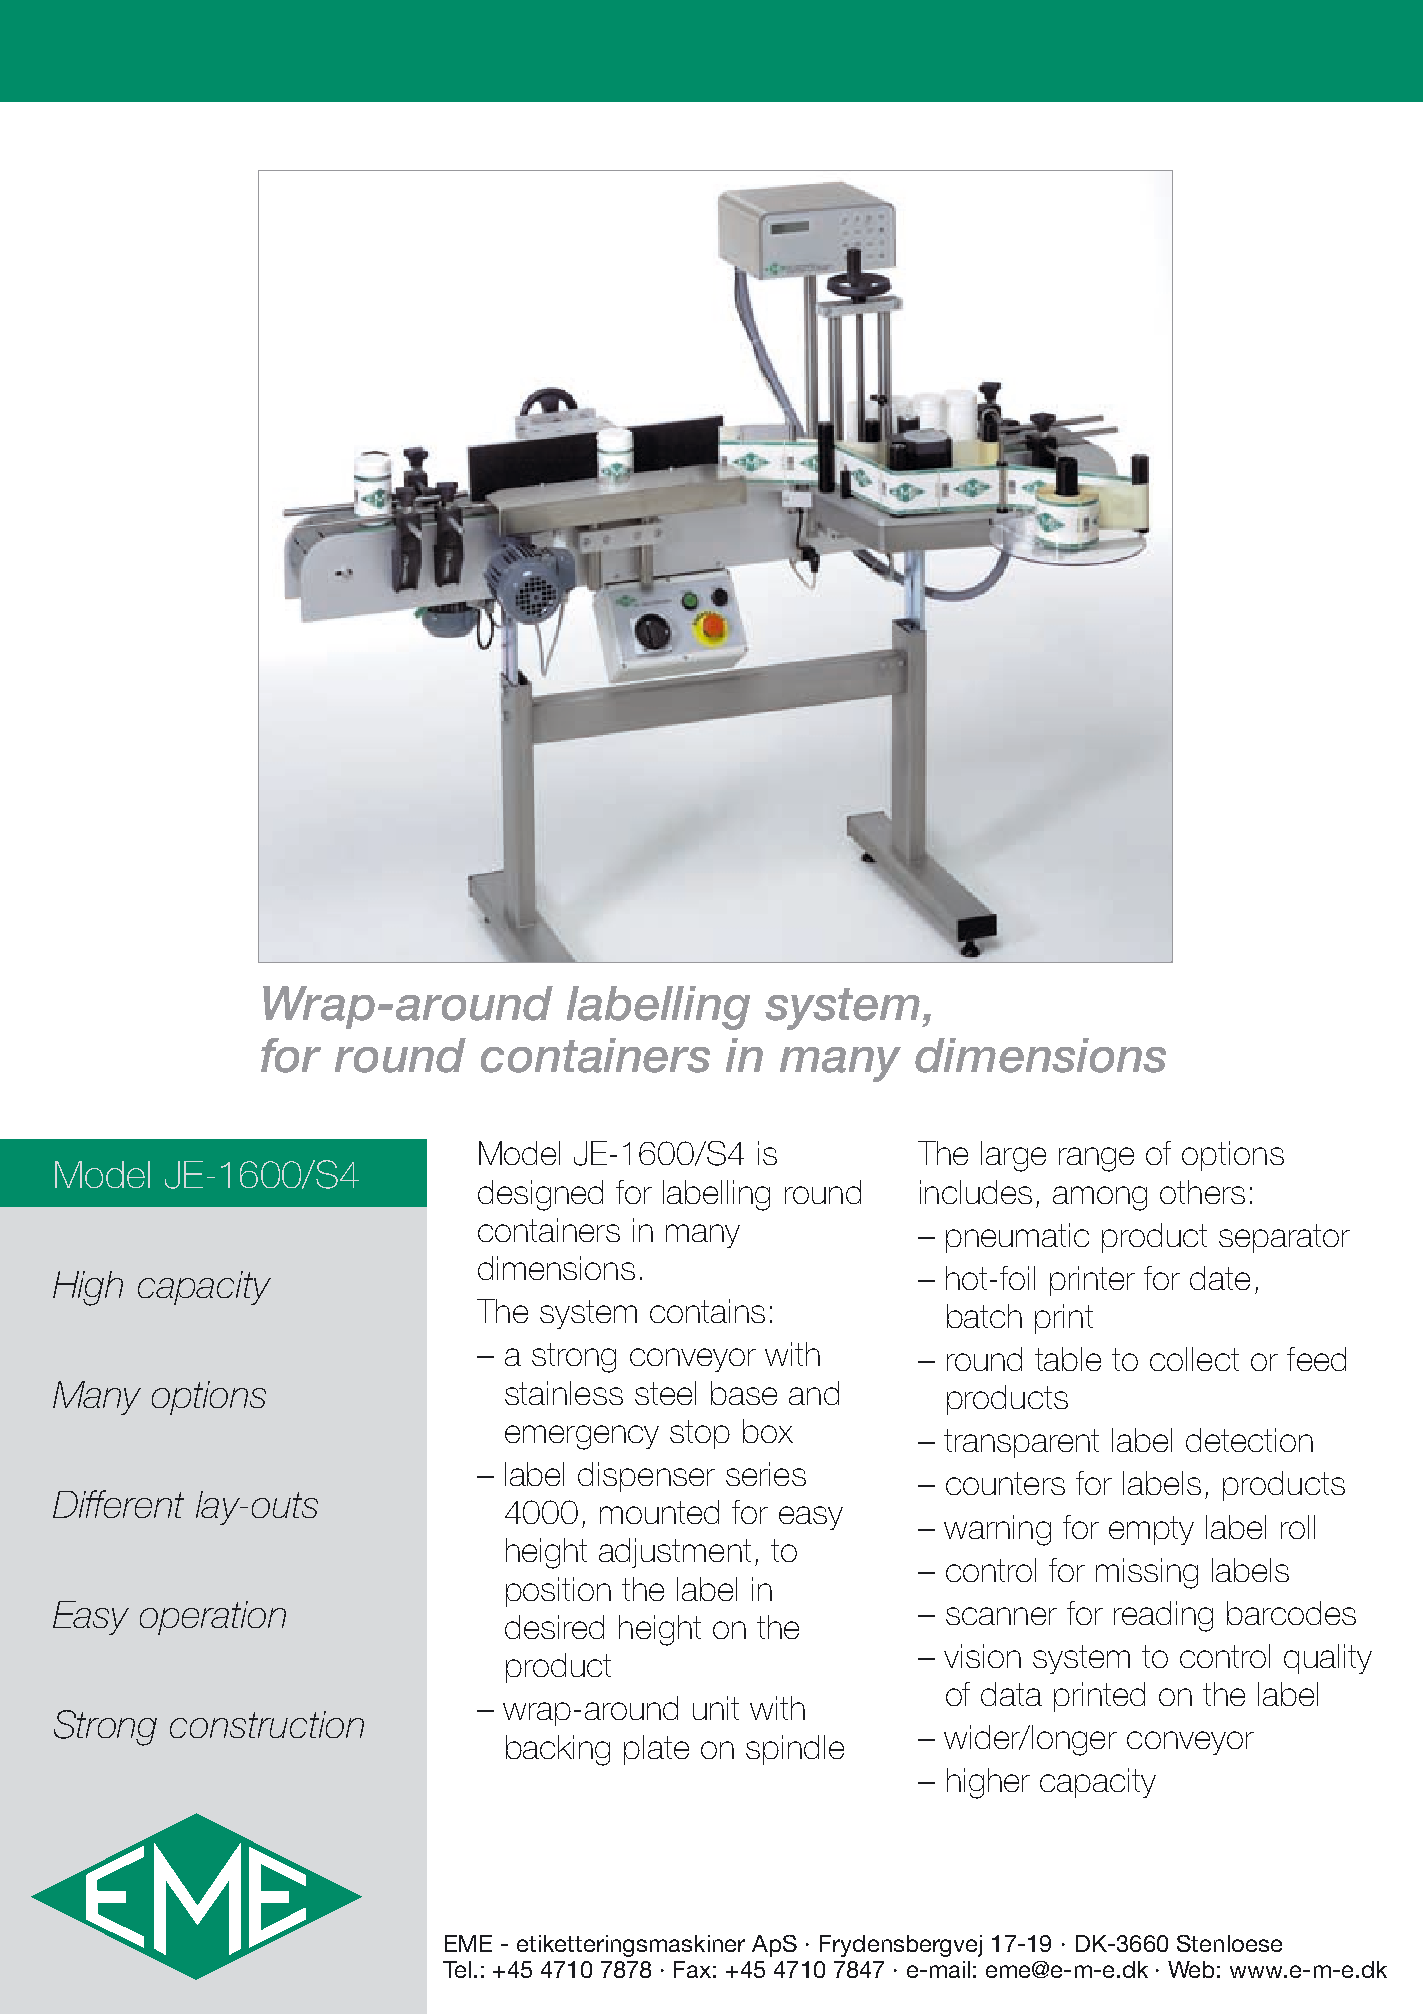 The width and height of the screenshot is (1423, 2014). I want to click on construction, so click(267, 1724).
